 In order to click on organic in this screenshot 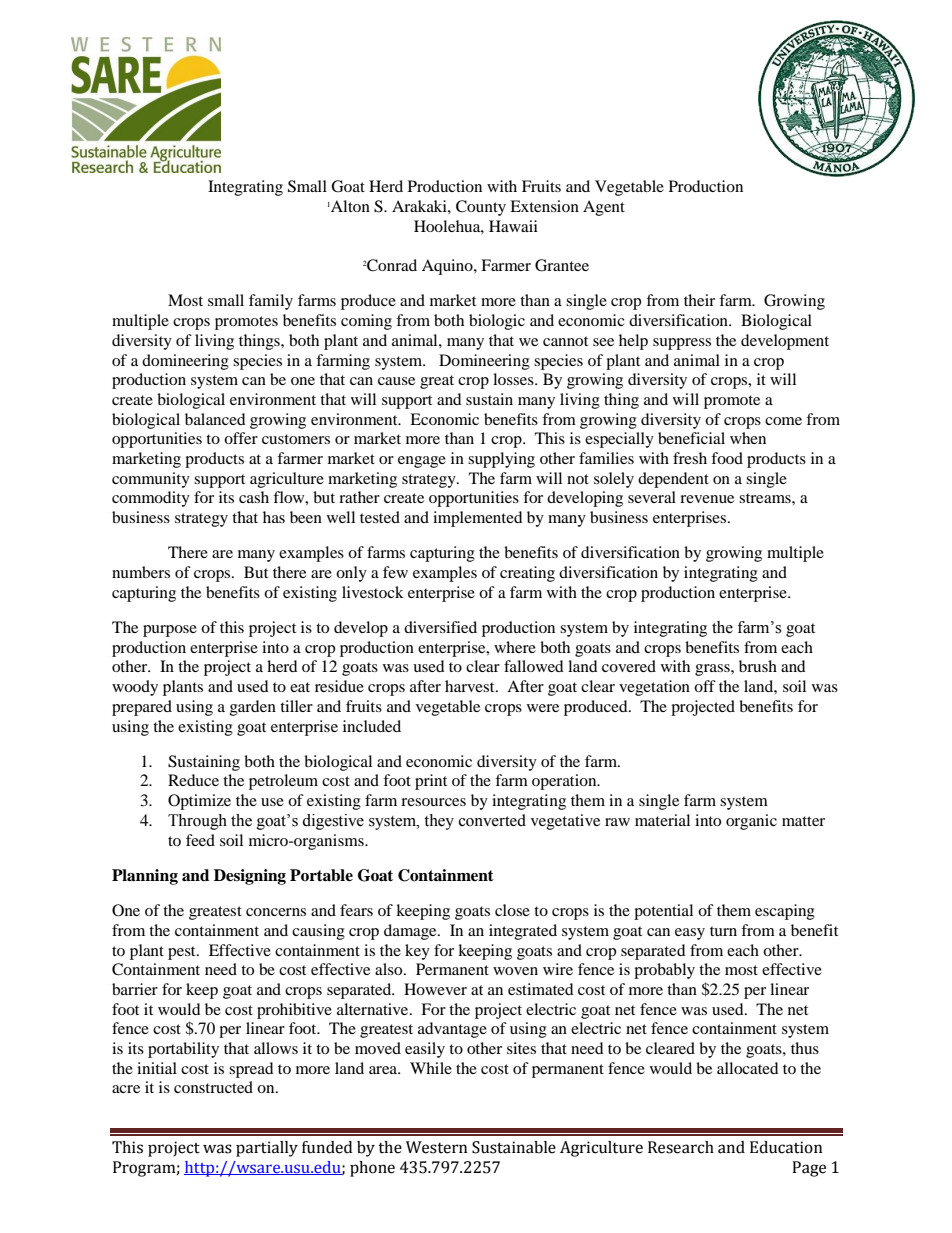, I will do `click(751, 822)`.
